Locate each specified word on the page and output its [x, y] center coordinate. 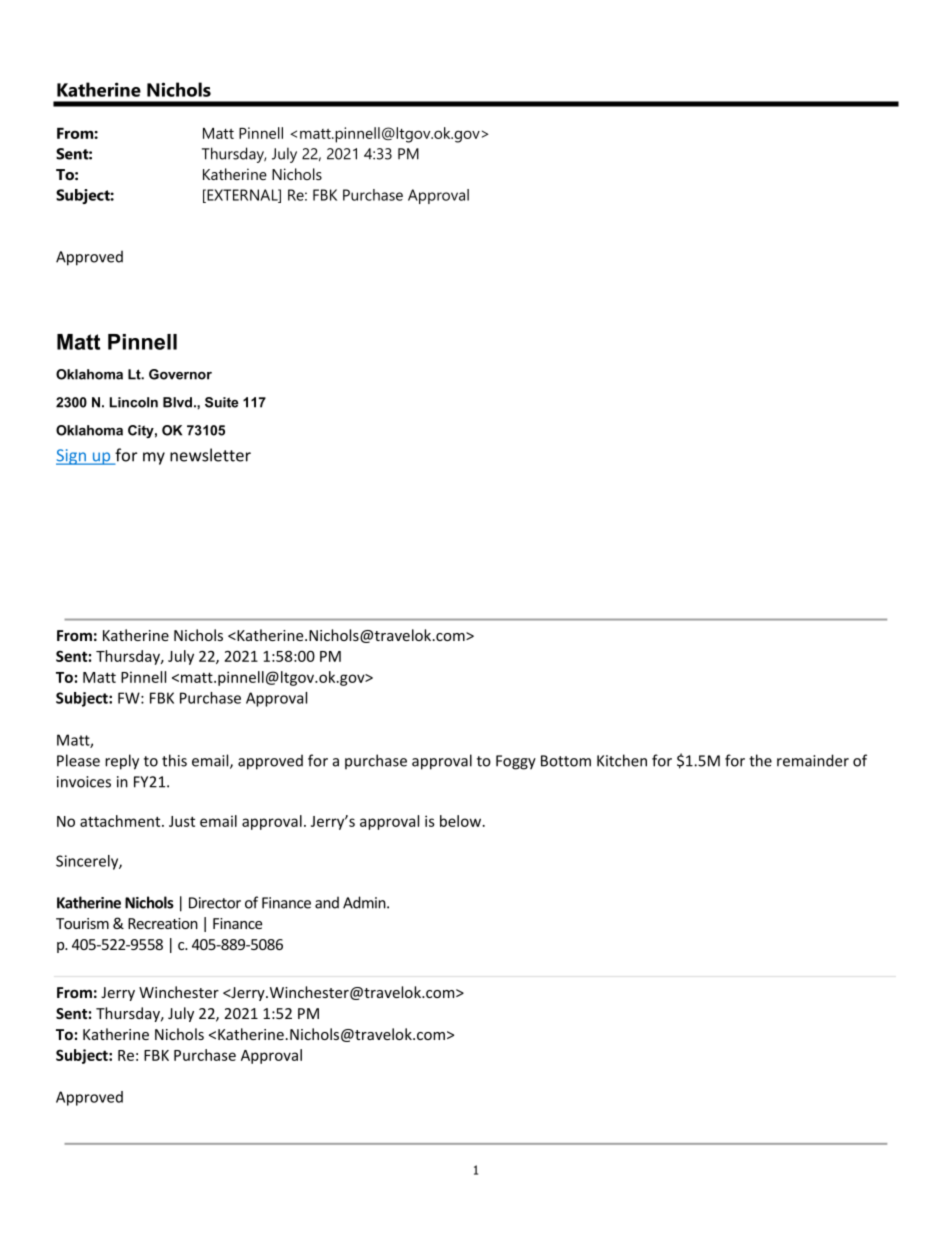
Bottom [566, 761]
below [462, 821]
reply [122, 762]
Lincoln [134, 402]
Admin [365, 902]
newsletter [210, 455]
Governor [180, 374]
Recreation [163, 923]
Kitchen [622, 760]
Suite [222, 402]
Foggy [516, 762]
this [174, 760]
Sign [72, 457]
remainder [813, 760]
